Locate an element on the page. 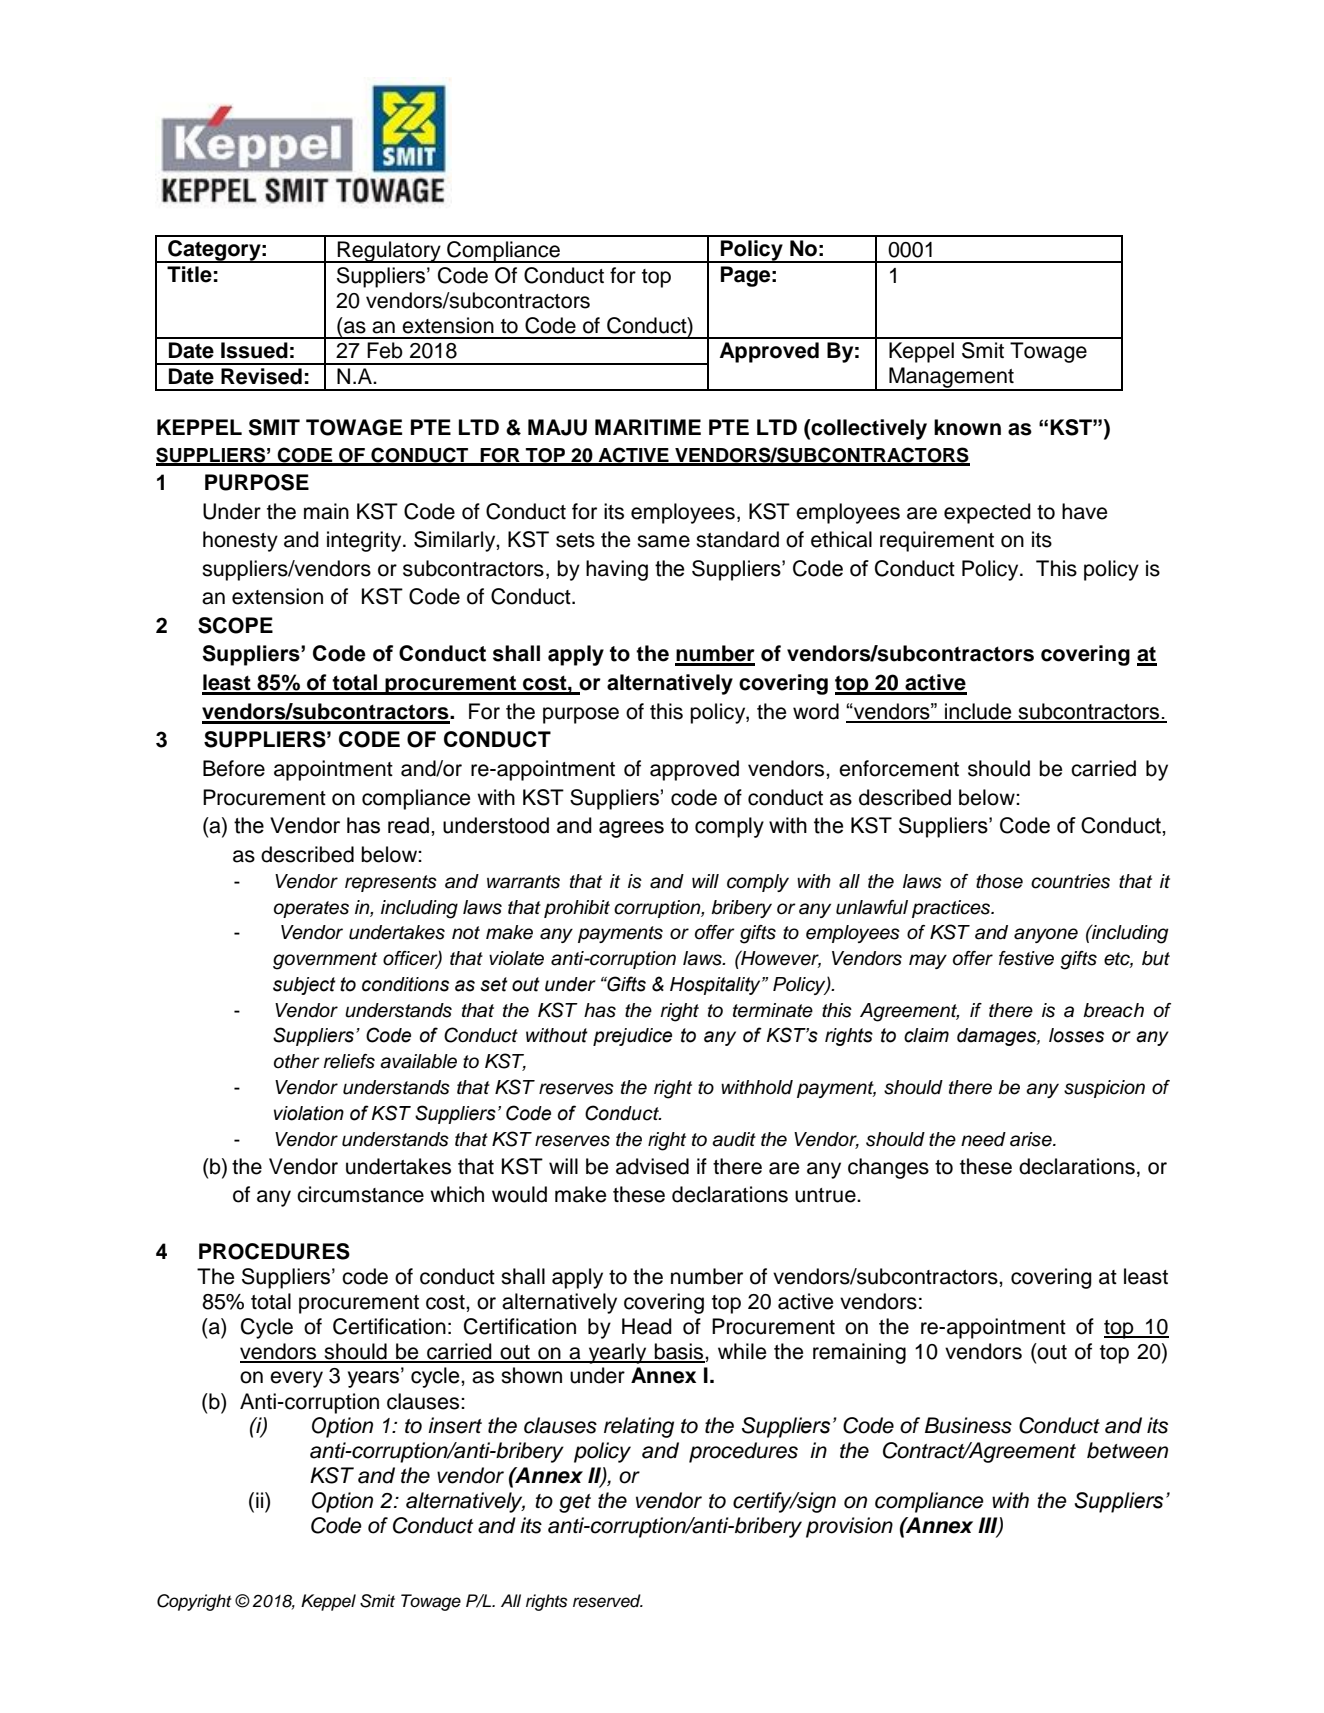 The height and width of the image is (1713, 1324). violation is located at coordinates (309, 1113).
